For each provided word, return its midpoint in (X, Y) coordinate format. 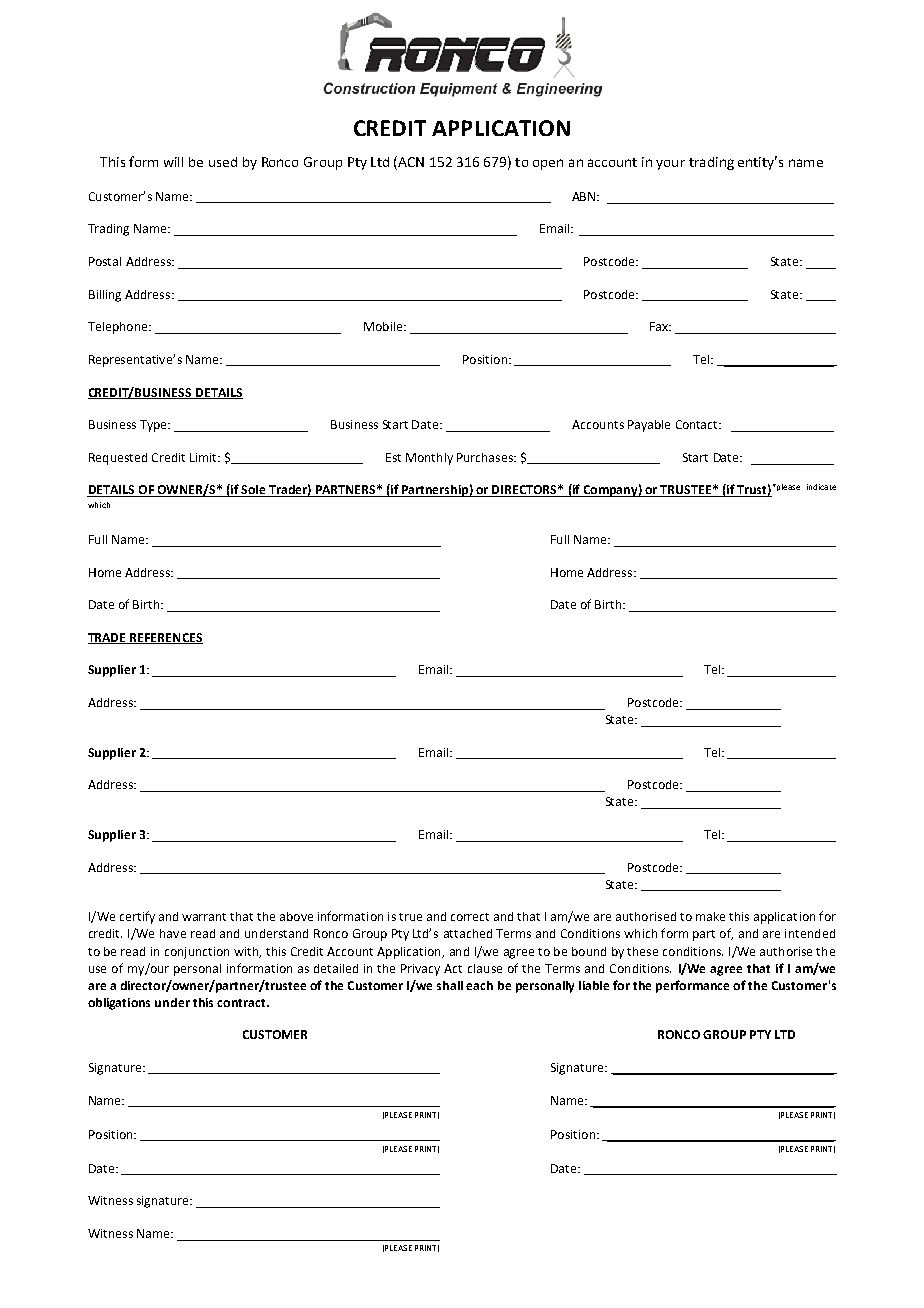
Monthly (429, 459)
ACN (410, 161)
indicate (821, 487)
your (670, 165)
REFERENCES (165, 638)
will (173, 162)
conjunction (197, 953)
